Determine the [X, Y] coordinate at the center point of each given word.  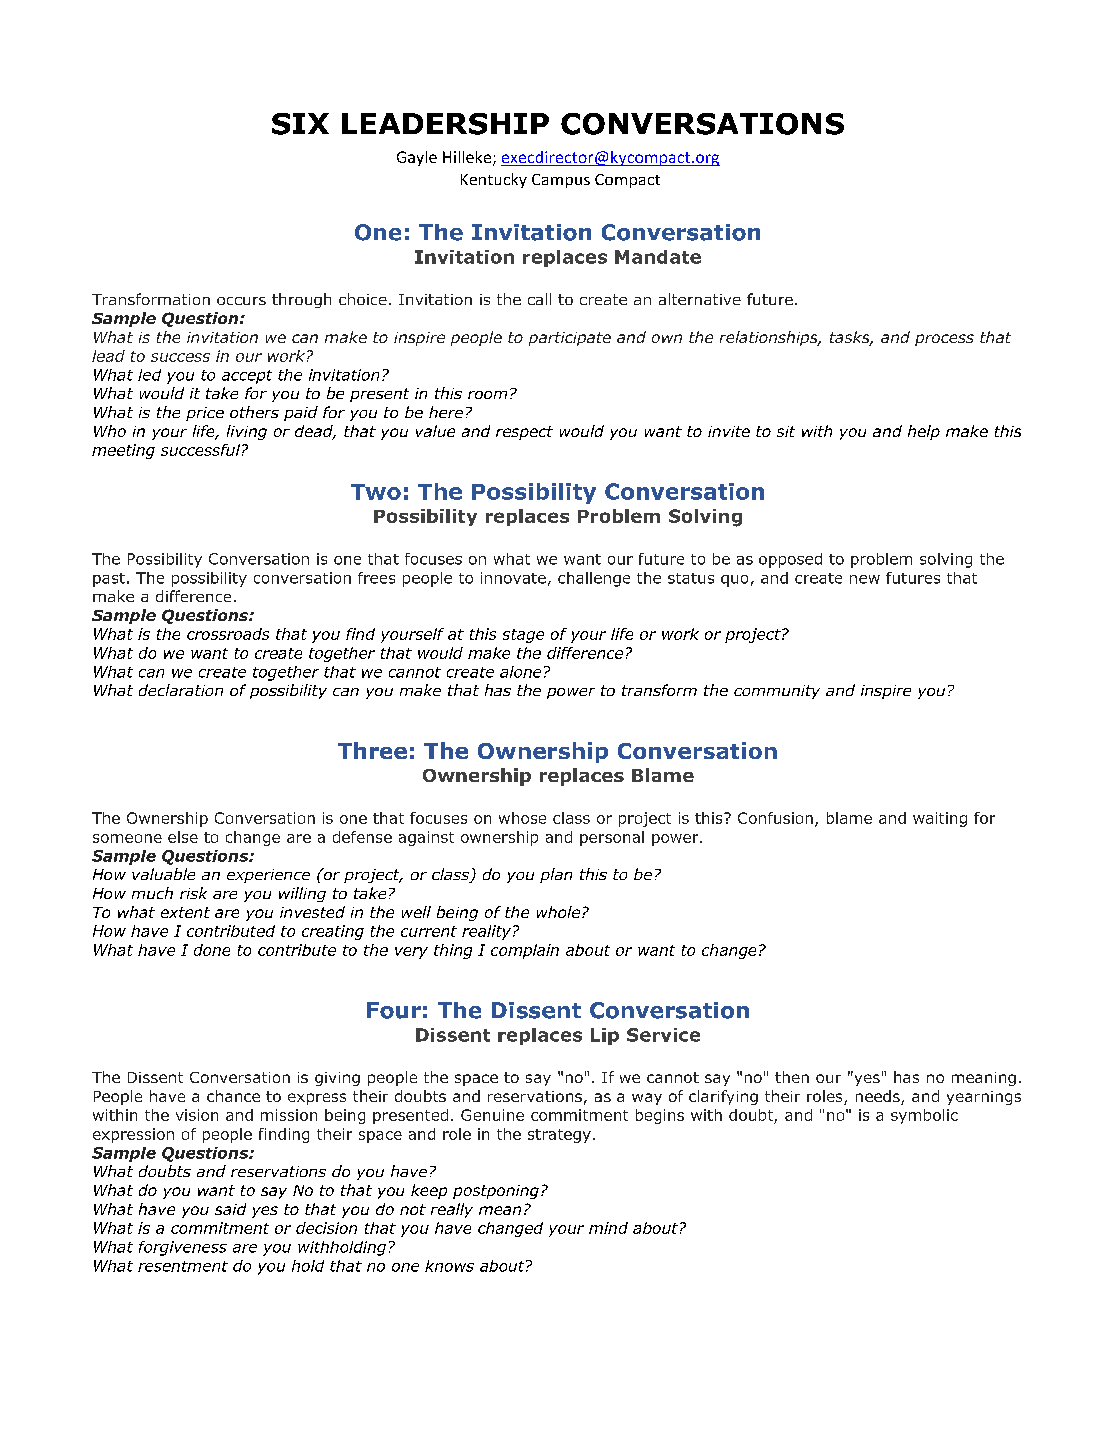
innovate [513, 578]
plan [556, 875]
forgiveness [183, 1248]
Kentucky [494, 180]
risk [193, 893]
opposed [790, 560]
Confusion [775, 818]
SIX [300, 124]
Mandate [658, 257]
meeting [123, 451]
